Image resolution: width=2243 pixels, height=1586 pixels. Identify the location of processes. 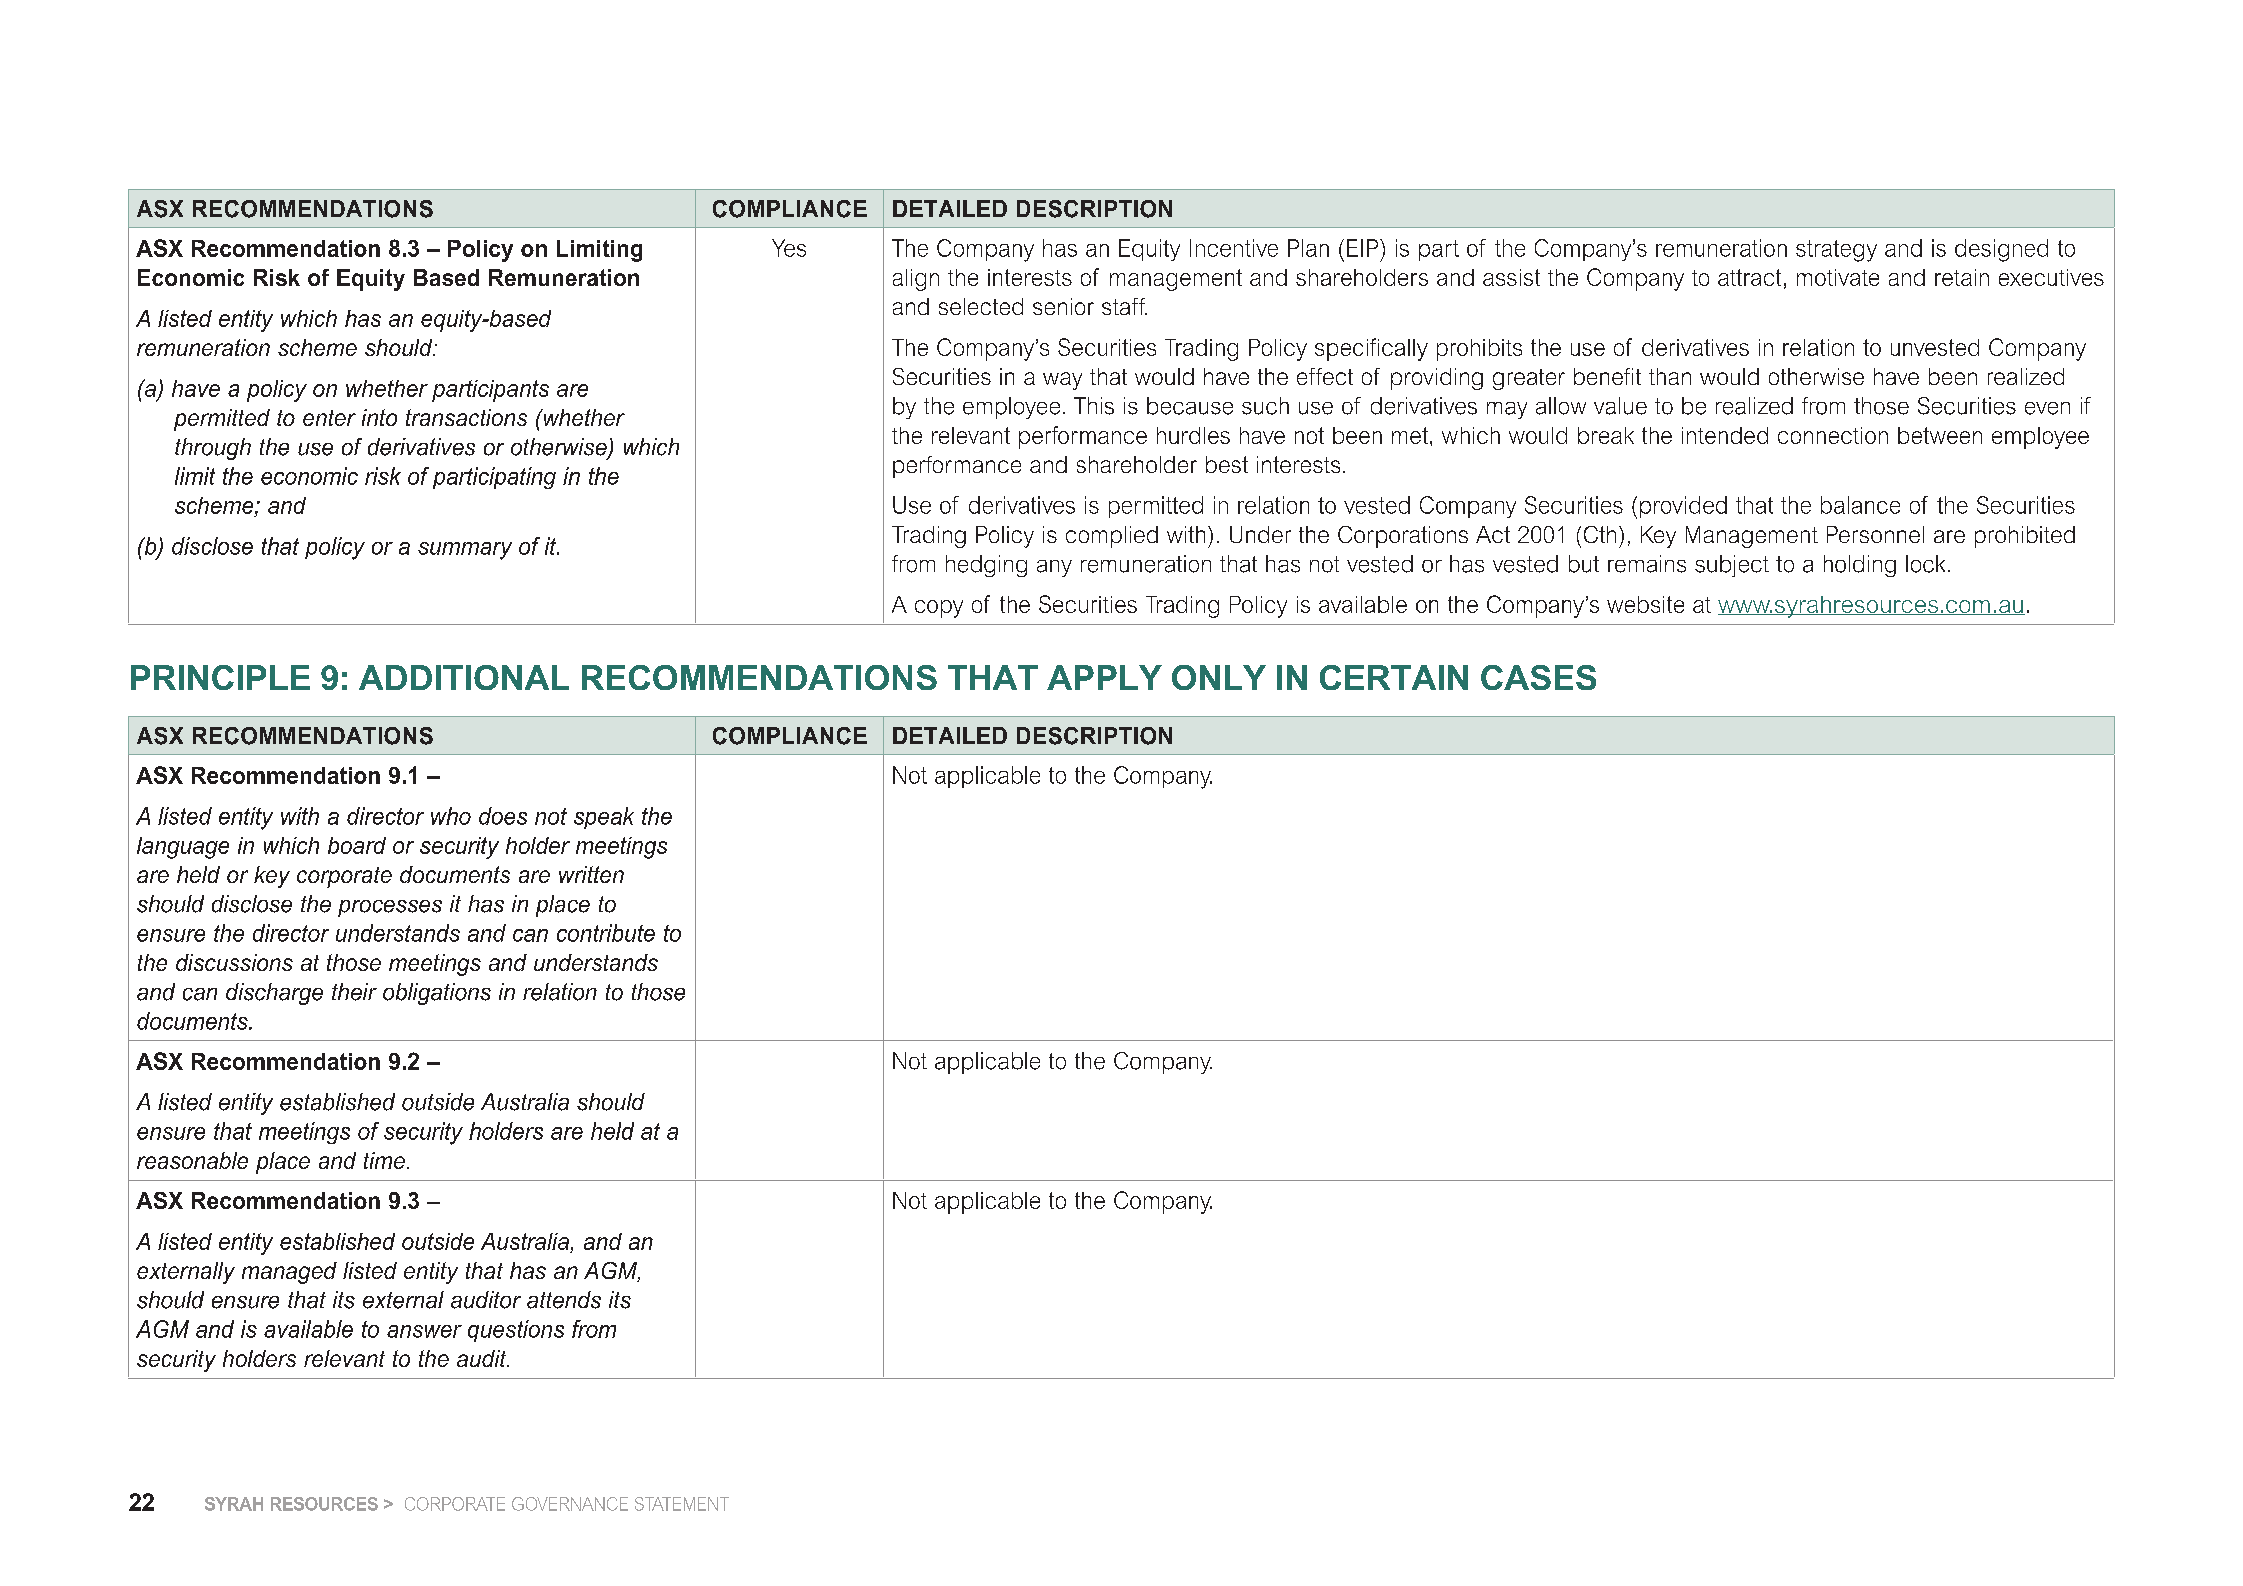
(390, 908).
